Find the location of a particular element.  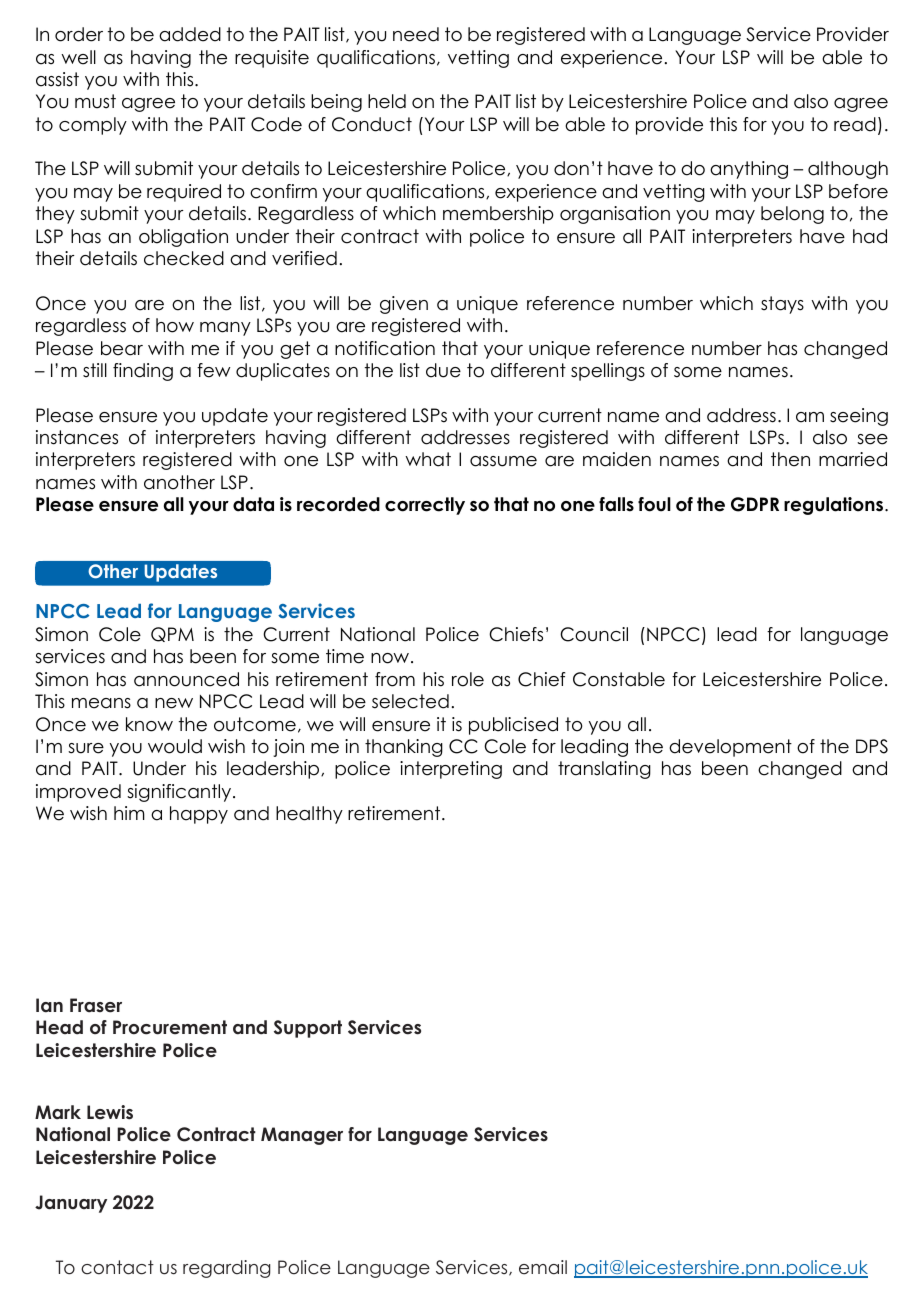

need is located at coordinates (416, 34).
